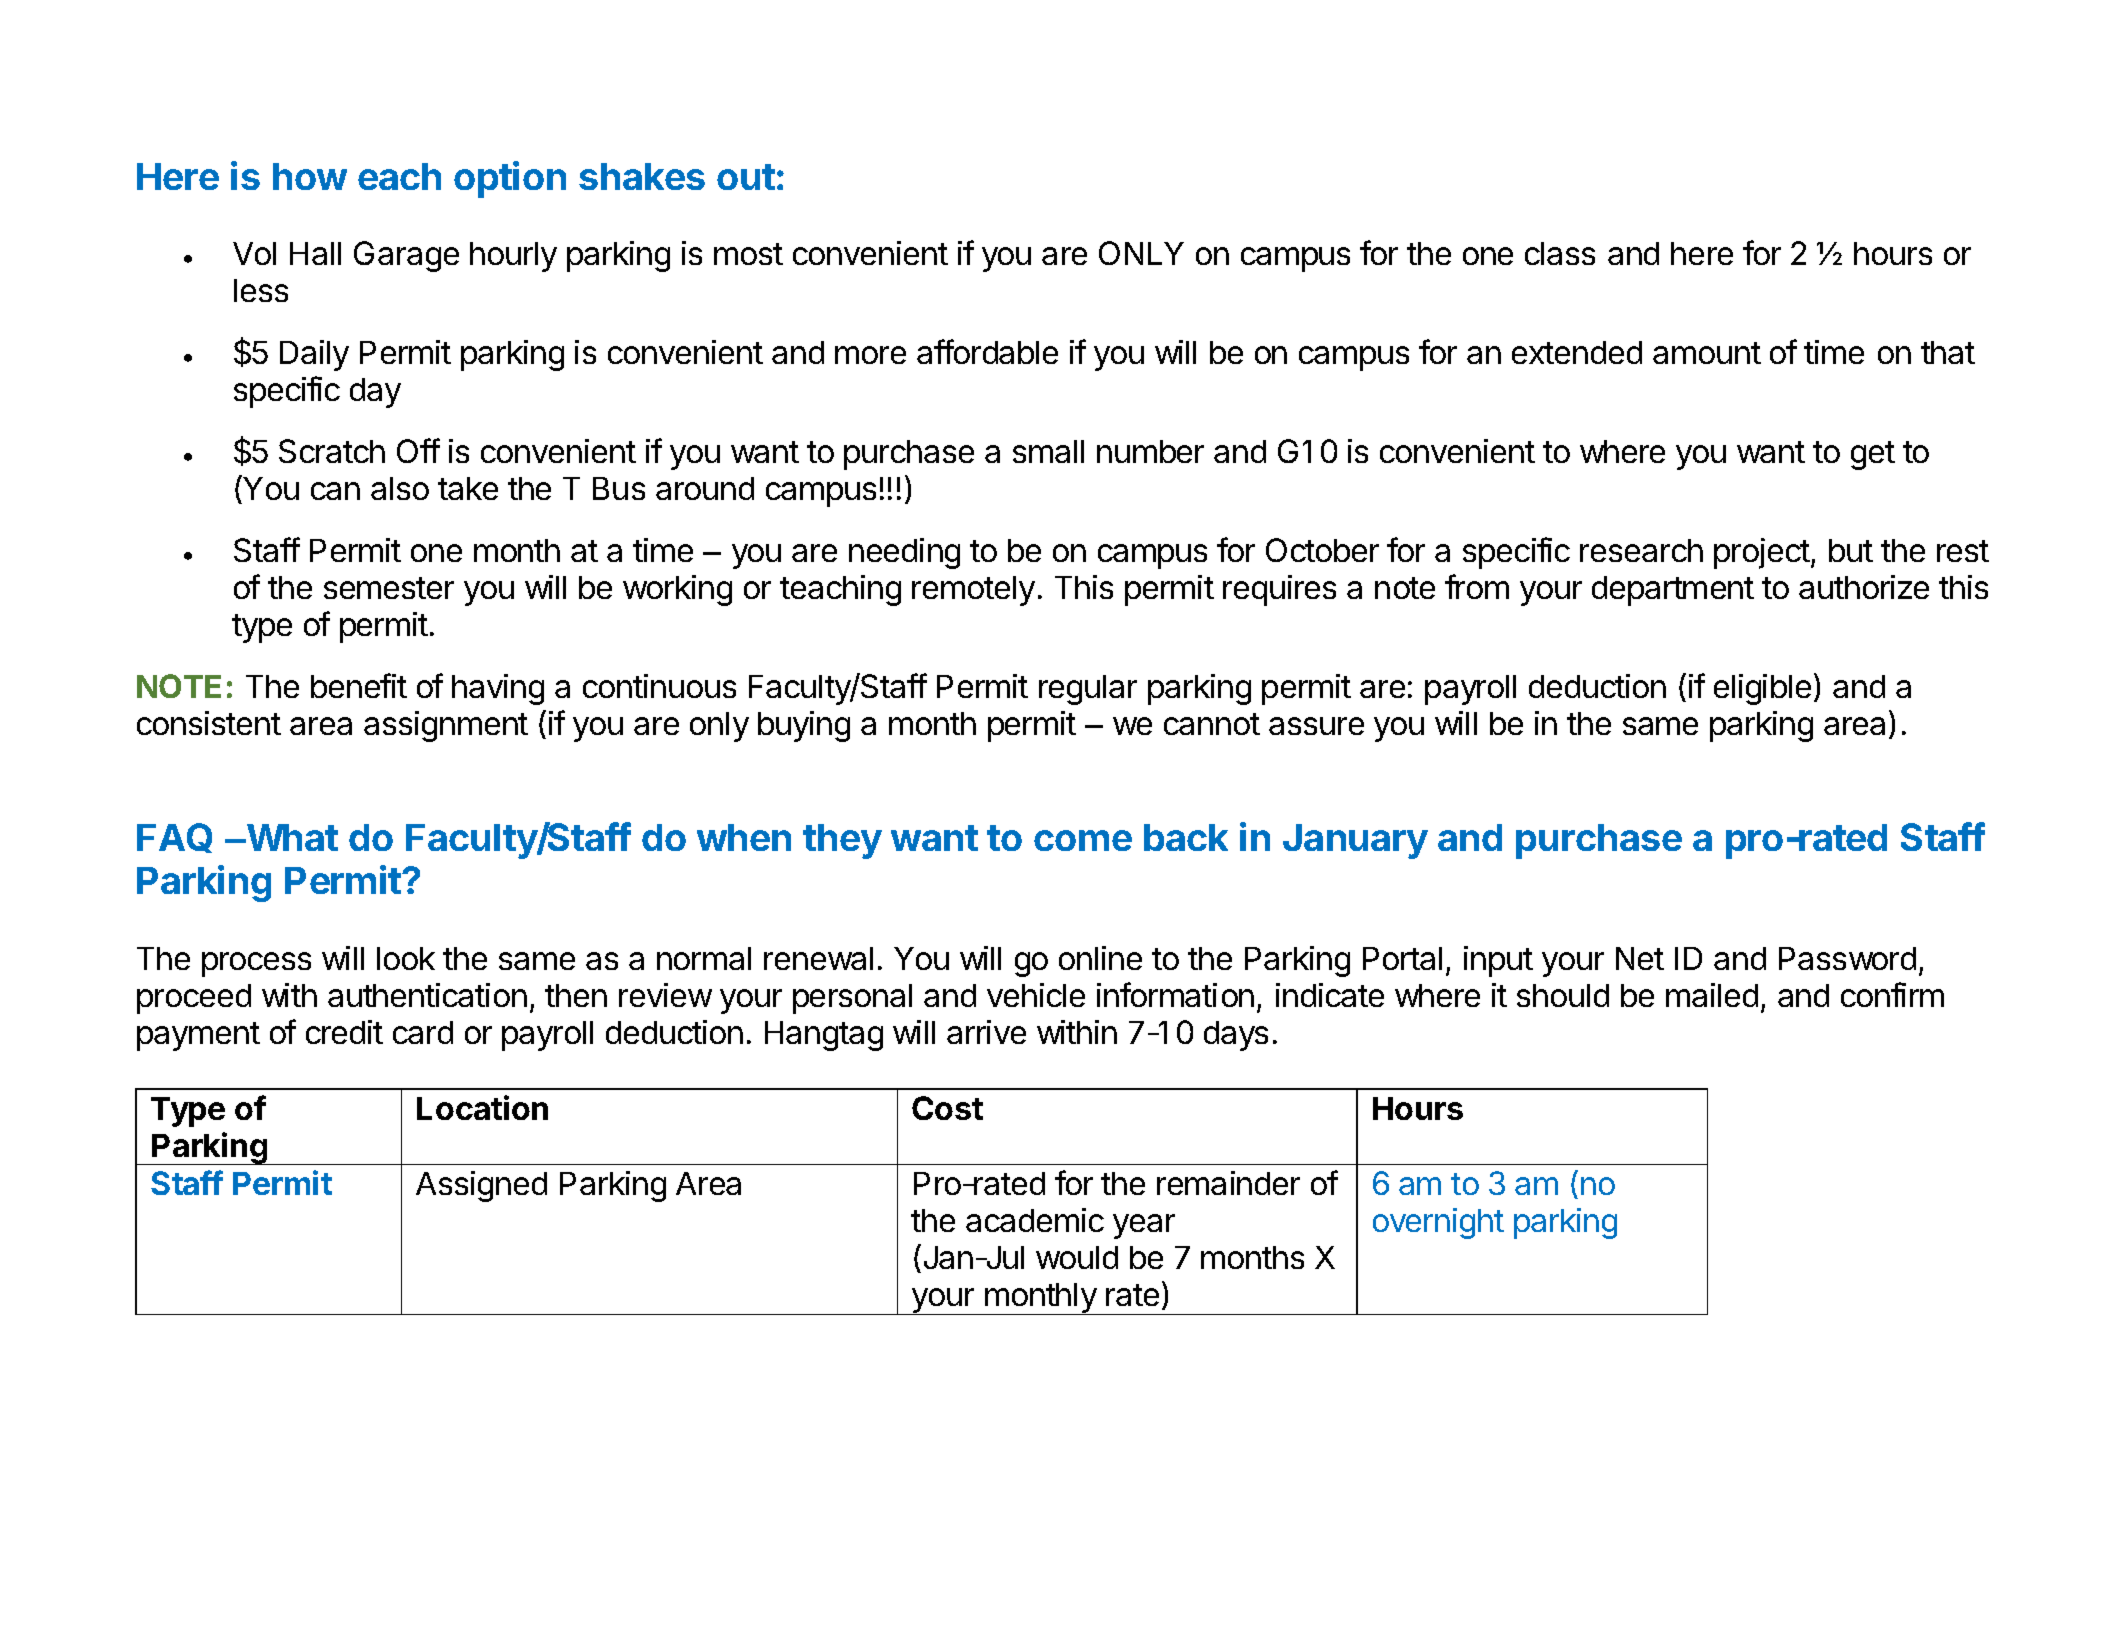  What do you see at coordinates (446, 726) in the screenshot?
I see `assignment` at bounding box center [446, 726].
